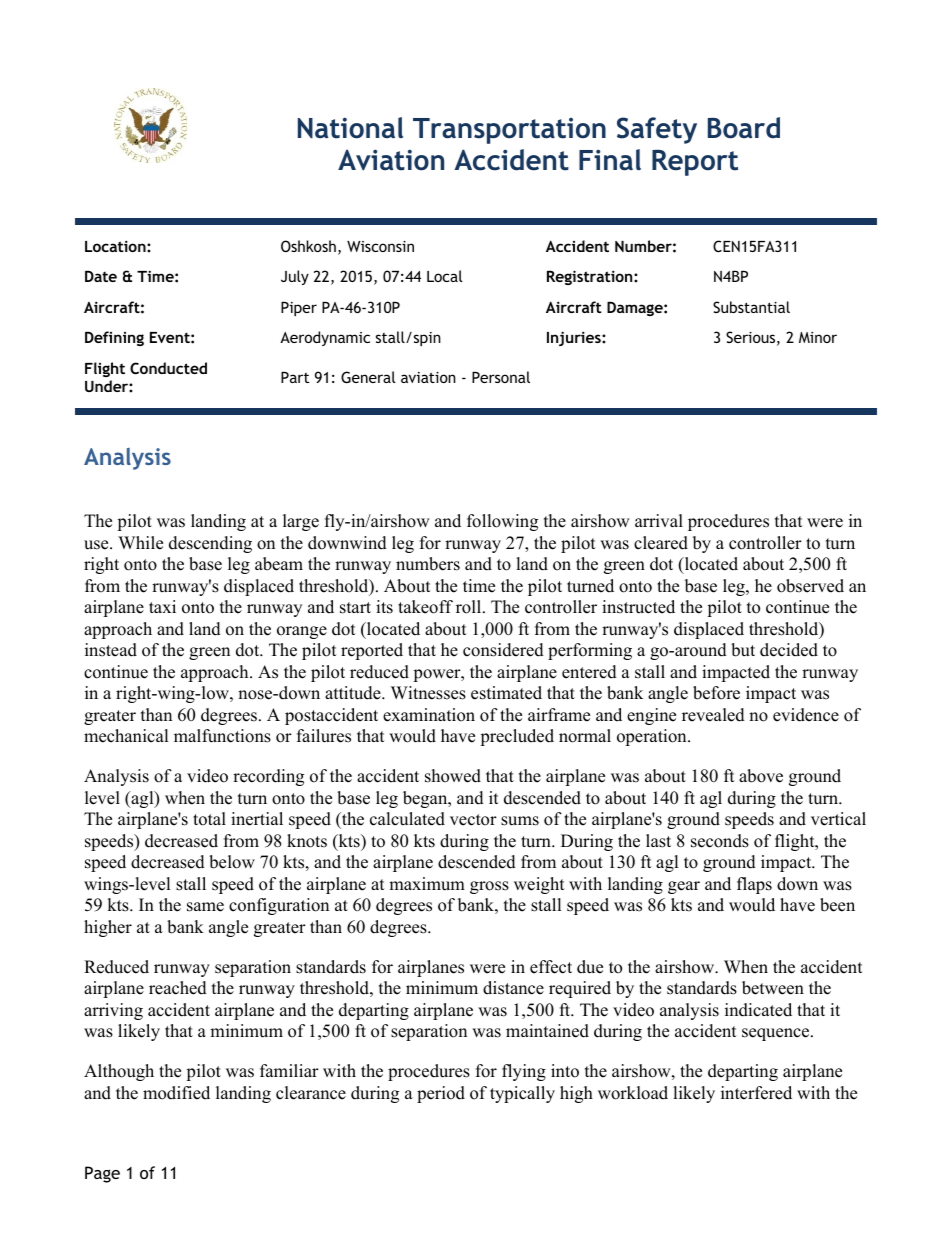 Image resolution: width=952 pixels, height=1233 pixels. Describe the element at coordinates (501, 377) in the document. I see `Personal` at that location.
